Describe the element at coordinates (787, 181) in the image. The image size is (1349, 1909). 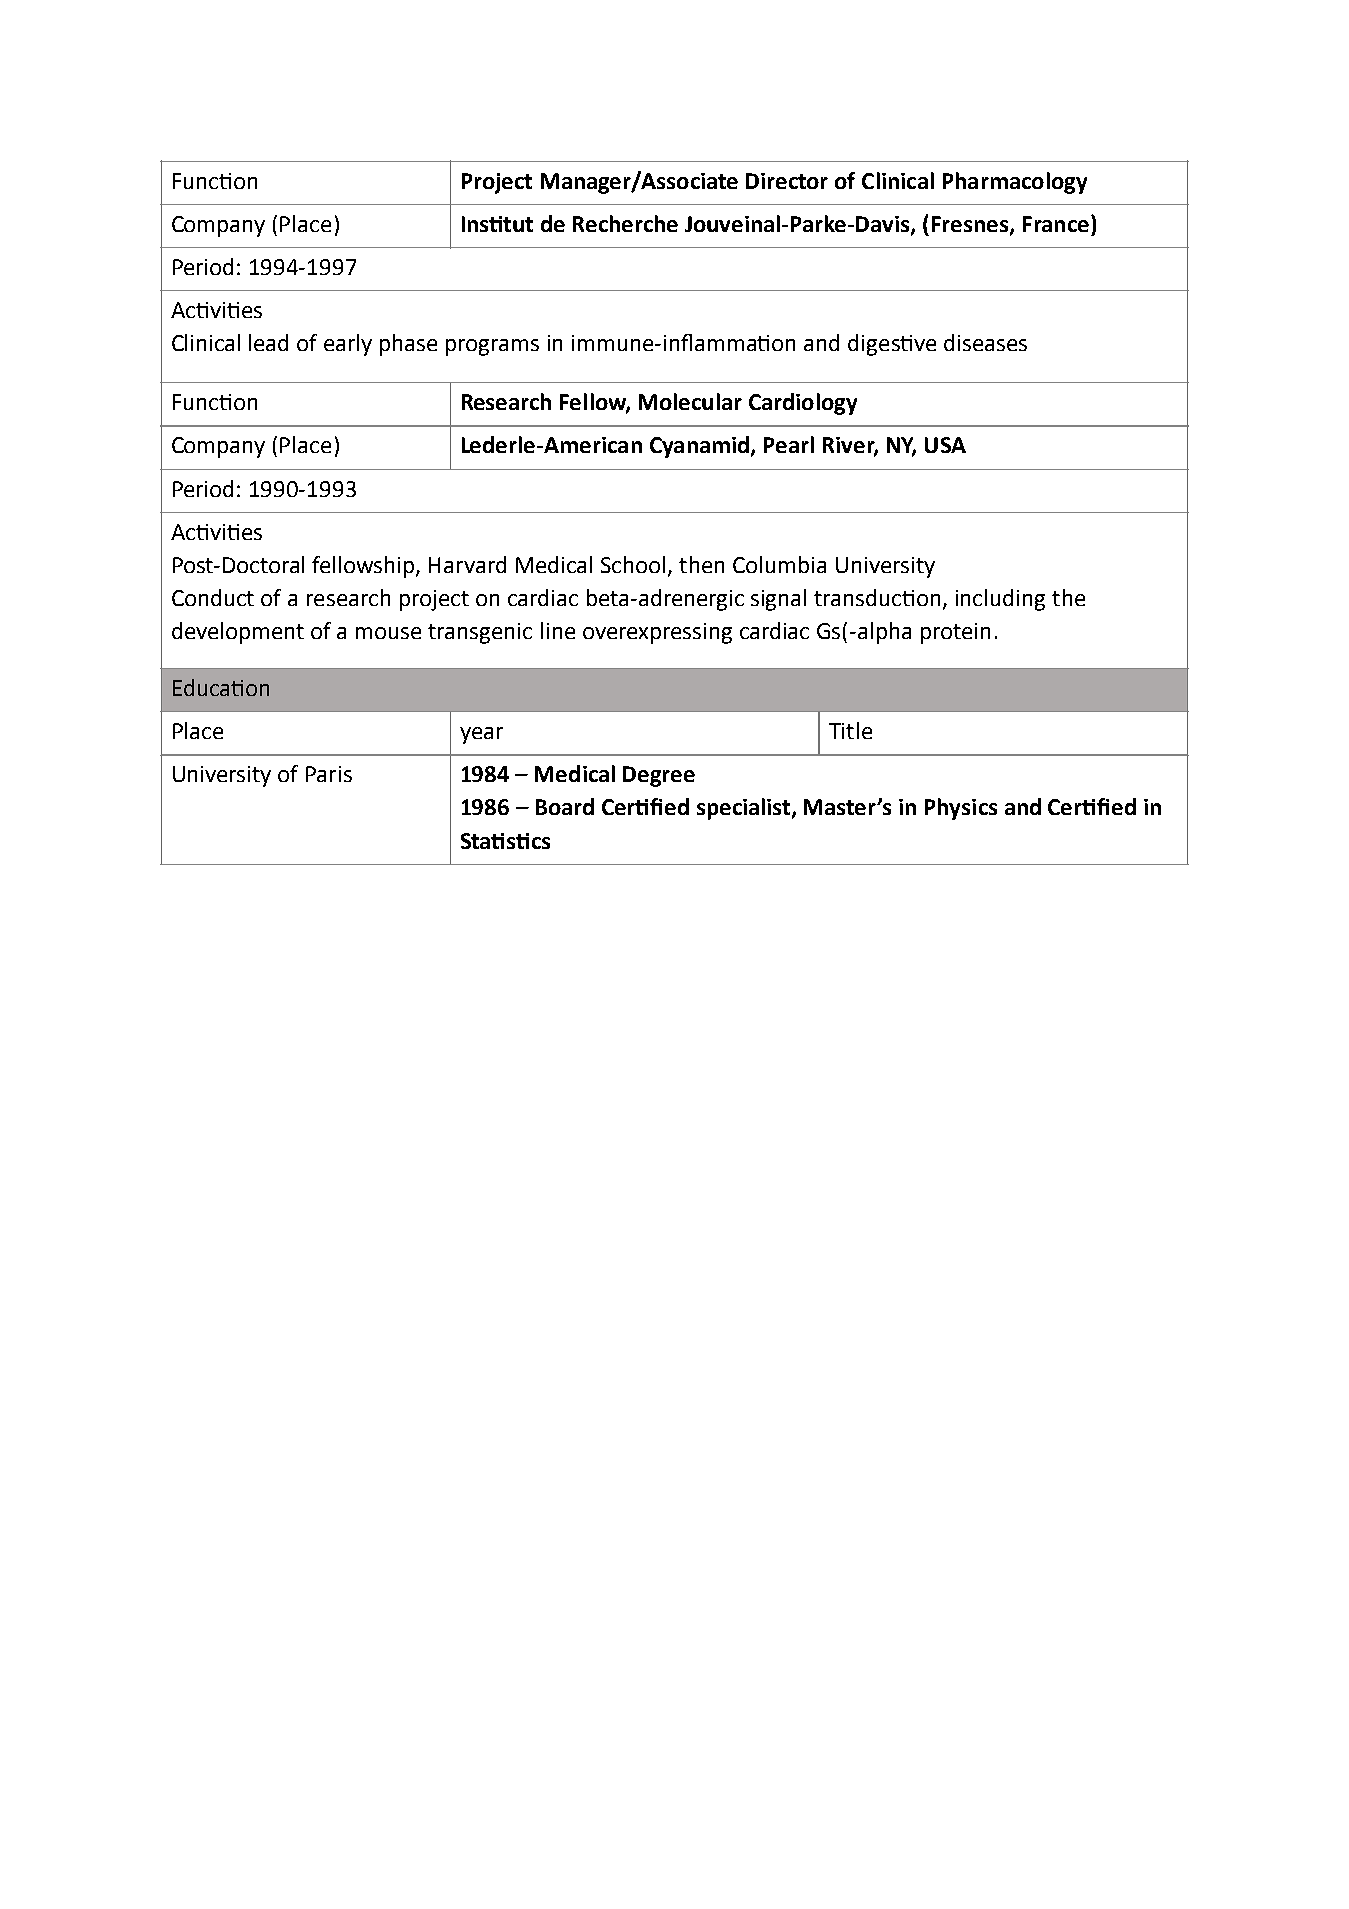
I see `Director` at that location.
